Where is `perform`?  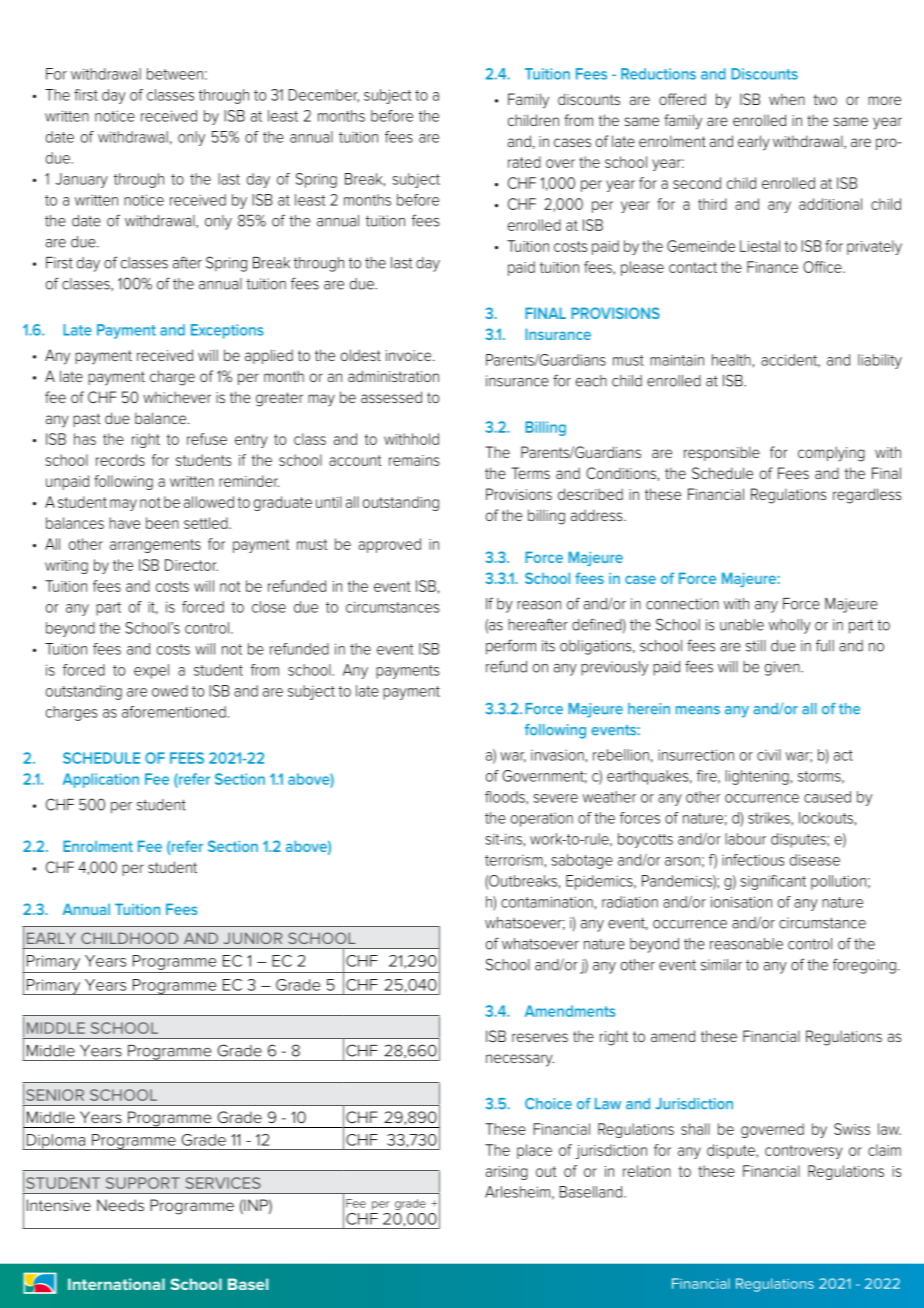 perform is located at coordinates (511, 647).
